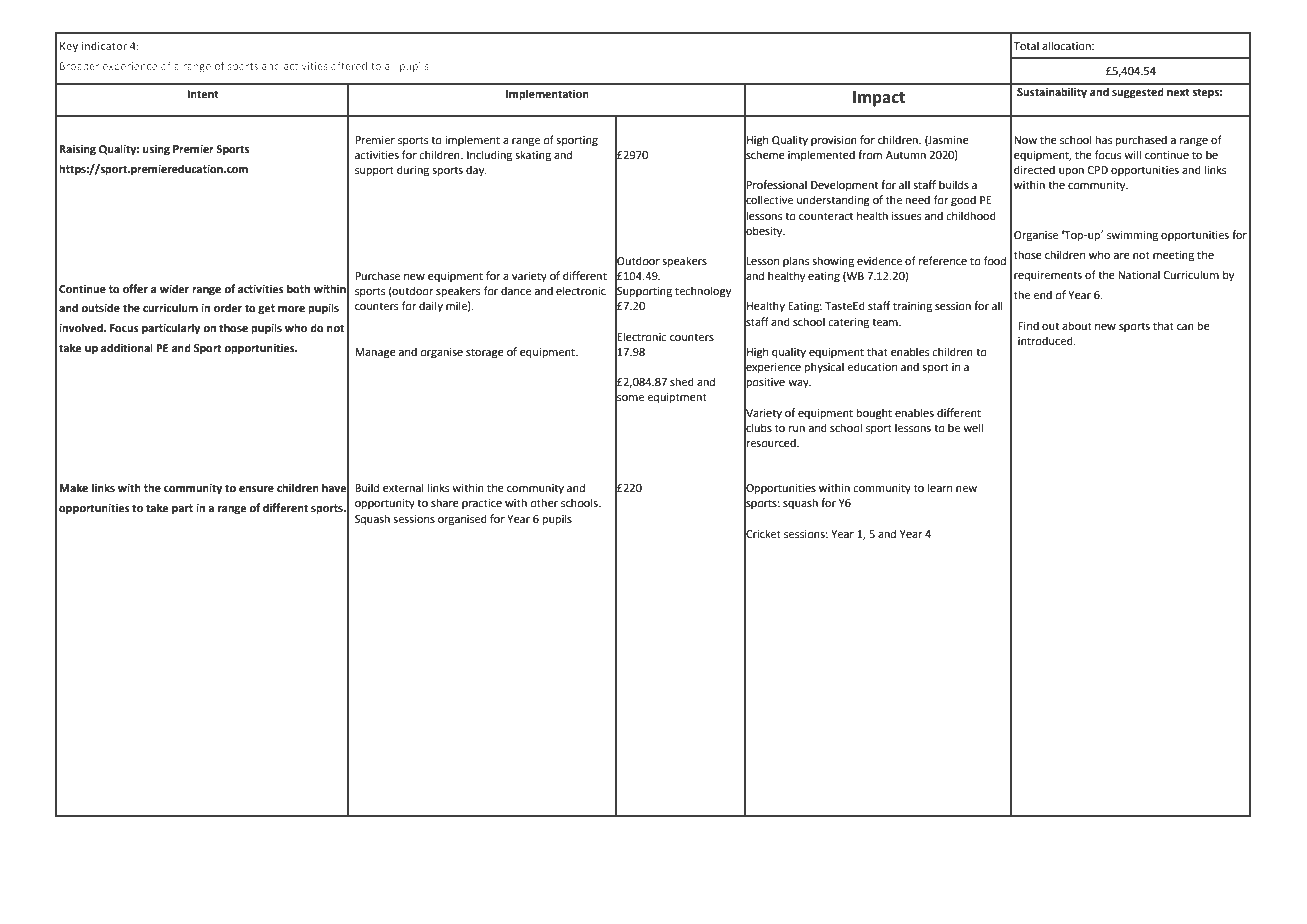 The width and height of the image is (1307, 924). What do you see at coordinates (256, 489) in the image?
I see `ensure` at bounding box center [256, 489].
